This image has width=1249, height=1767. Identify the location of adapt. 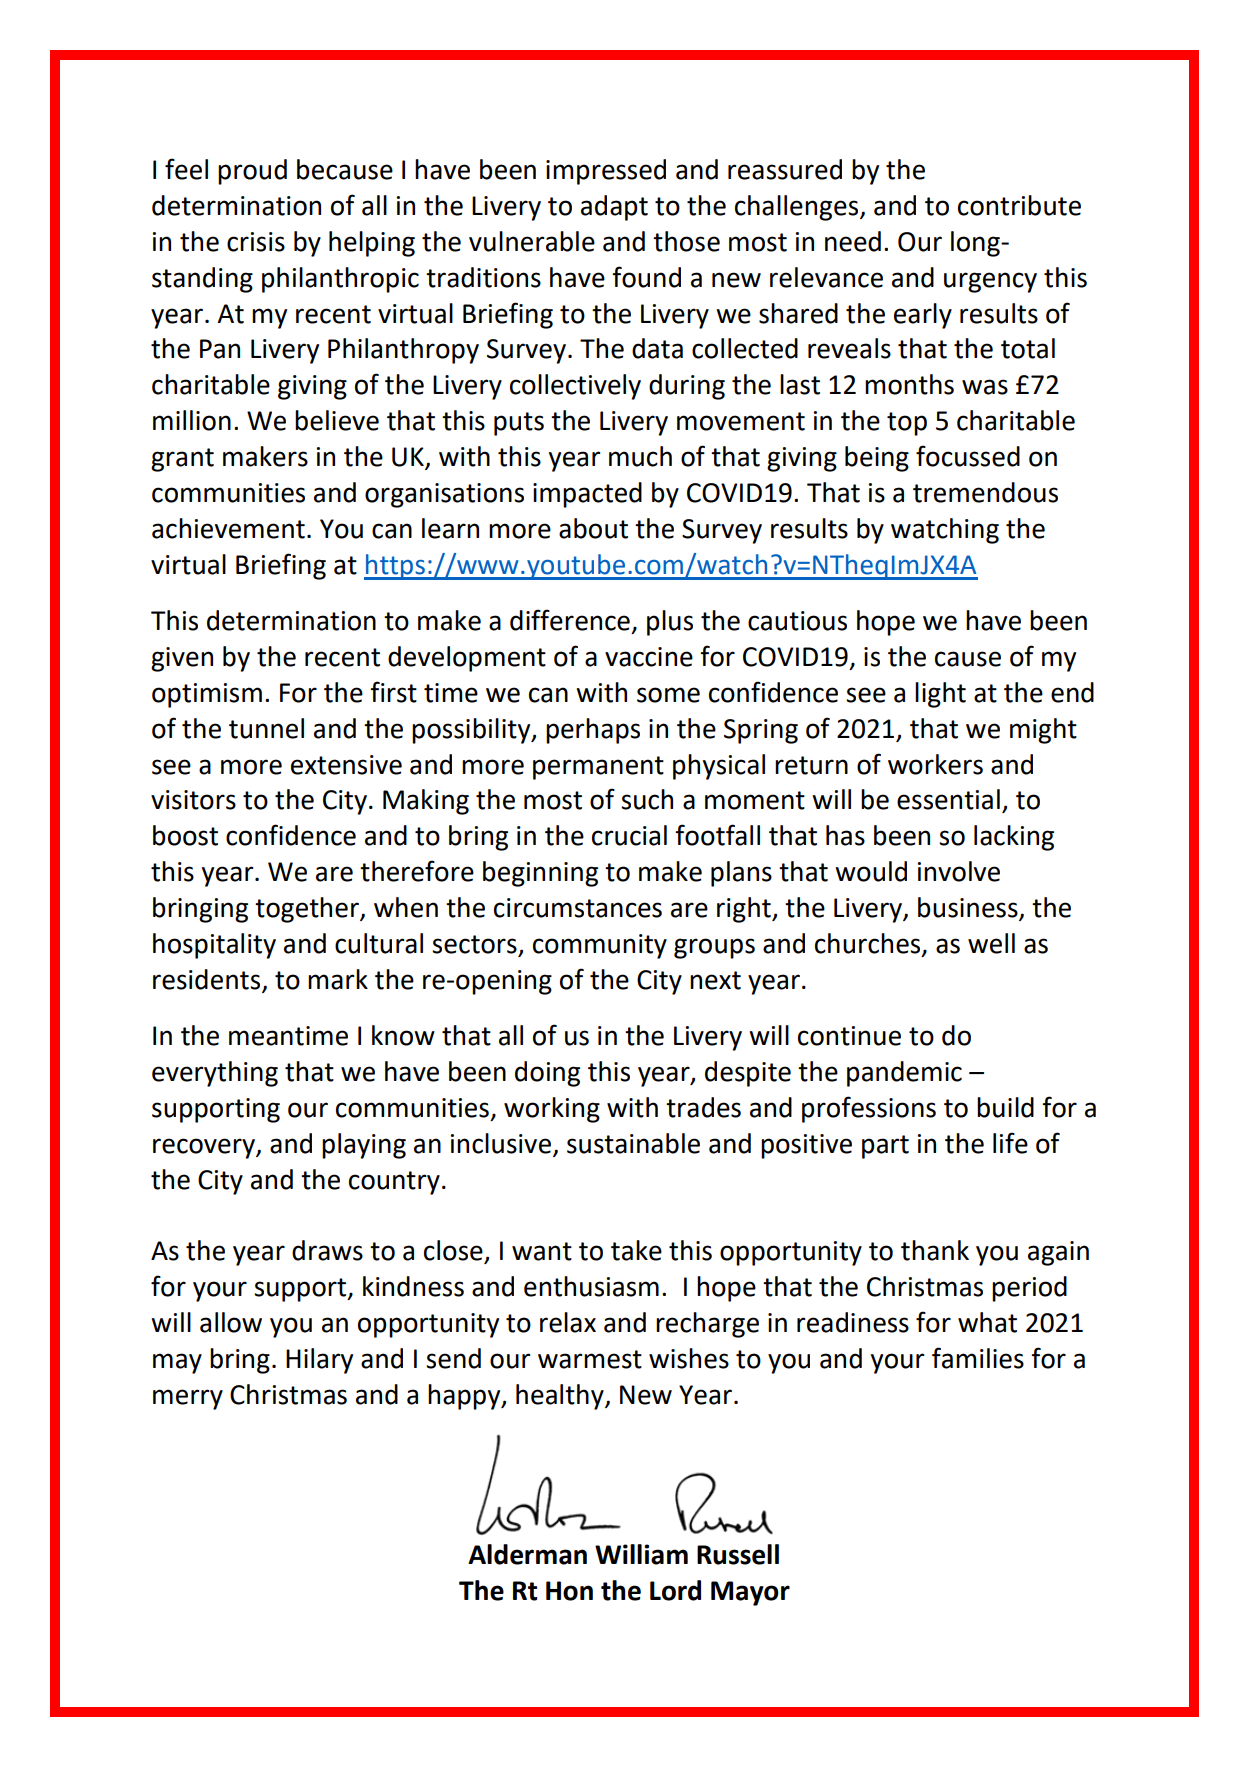
(614, 208).
